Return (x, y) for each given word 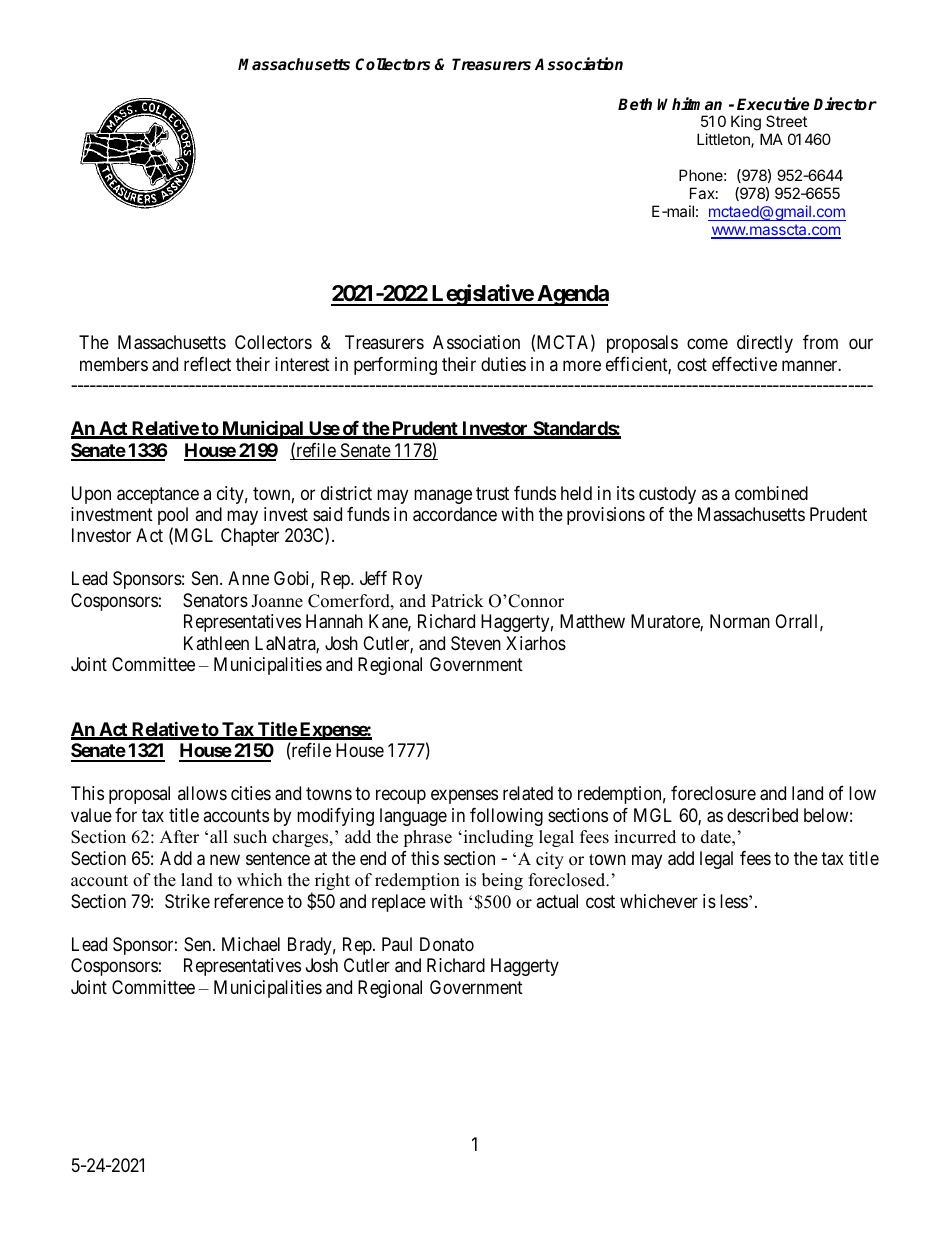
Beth (635, 104)
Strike (187, 901)
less (734, 901)
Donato (447, 944)
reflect (207, 364)
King (747, 124)
